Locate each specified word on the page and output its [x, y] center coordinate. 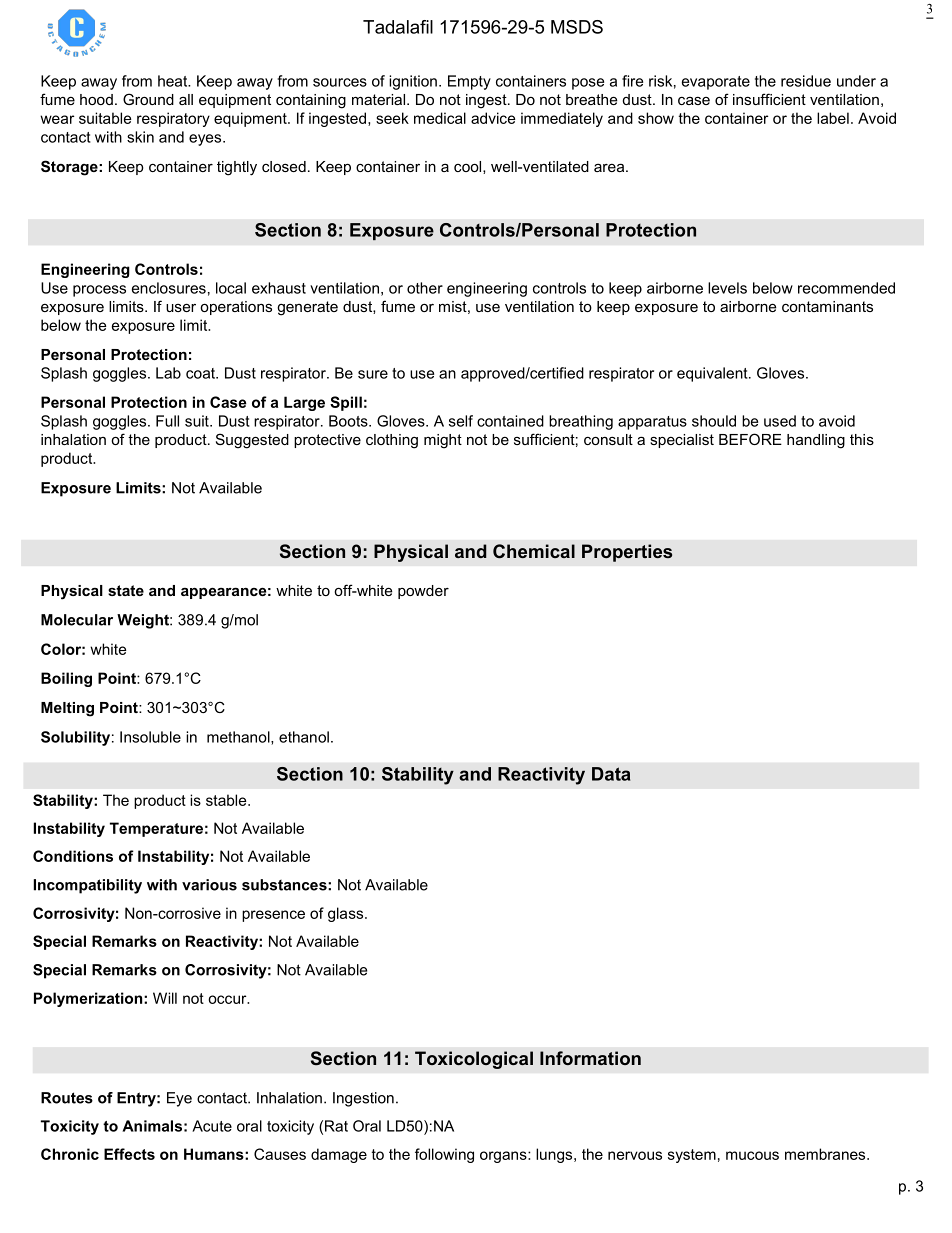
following [444, 1155]
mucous [752, 1155]
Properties [627, 553]
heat [174, 81]
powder [423, 592]
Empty [469, 82]
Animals [152, 1126]
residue [806, 81]
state [126, 590]
